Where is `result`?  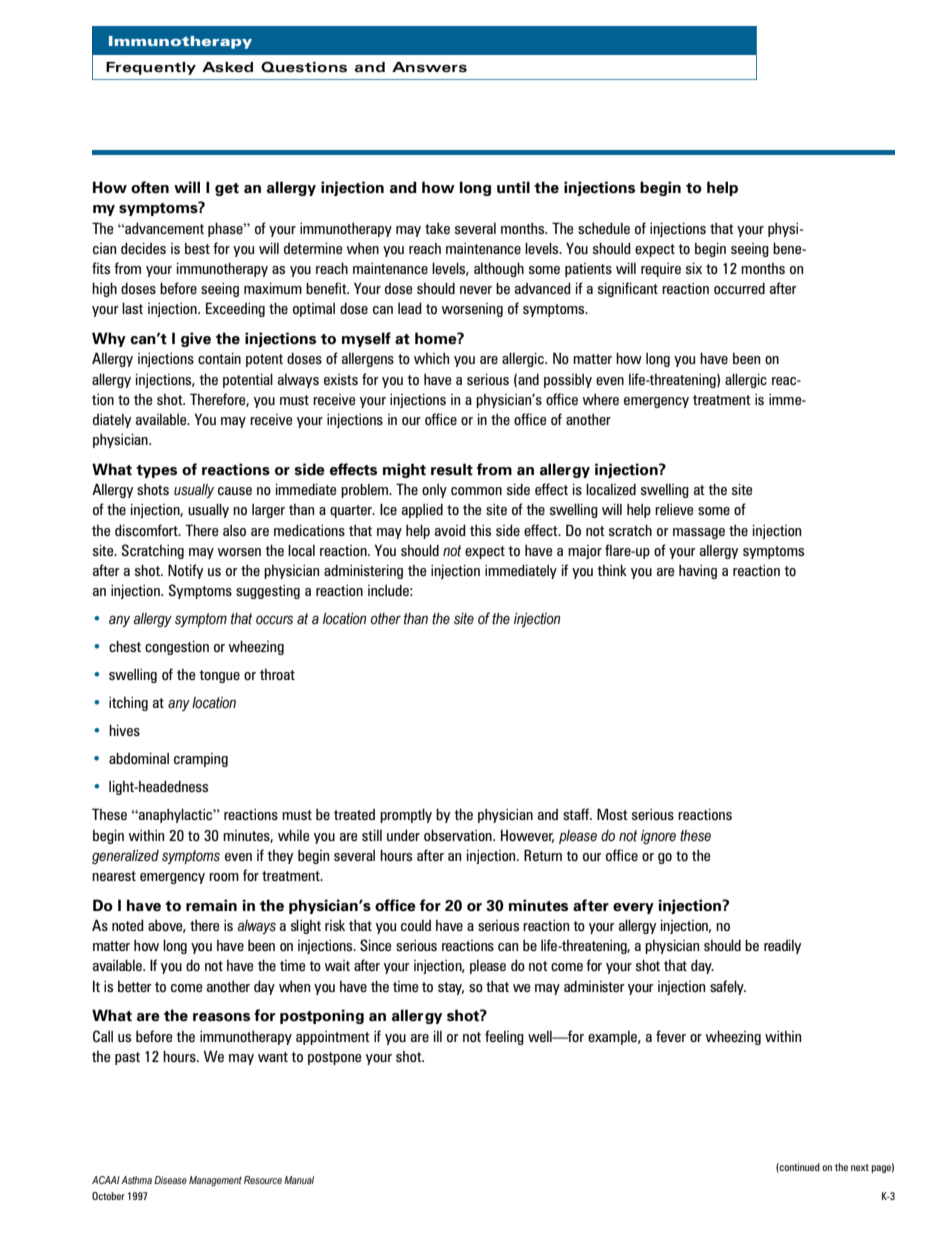
result is located at coordinates (452, 469).
